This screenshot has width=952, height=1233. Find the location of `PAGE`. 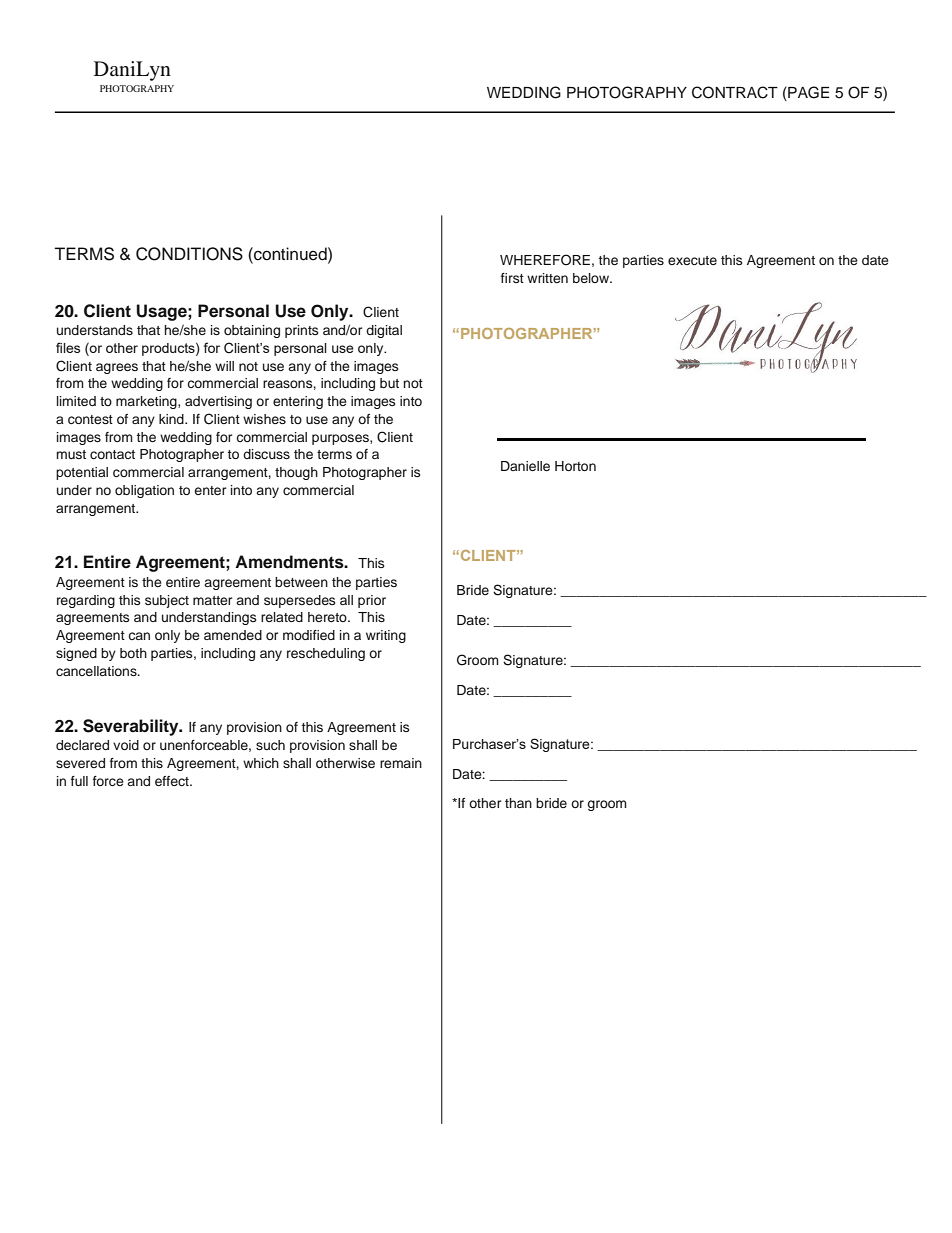

PAGE is located at coordinates (807, 92).
